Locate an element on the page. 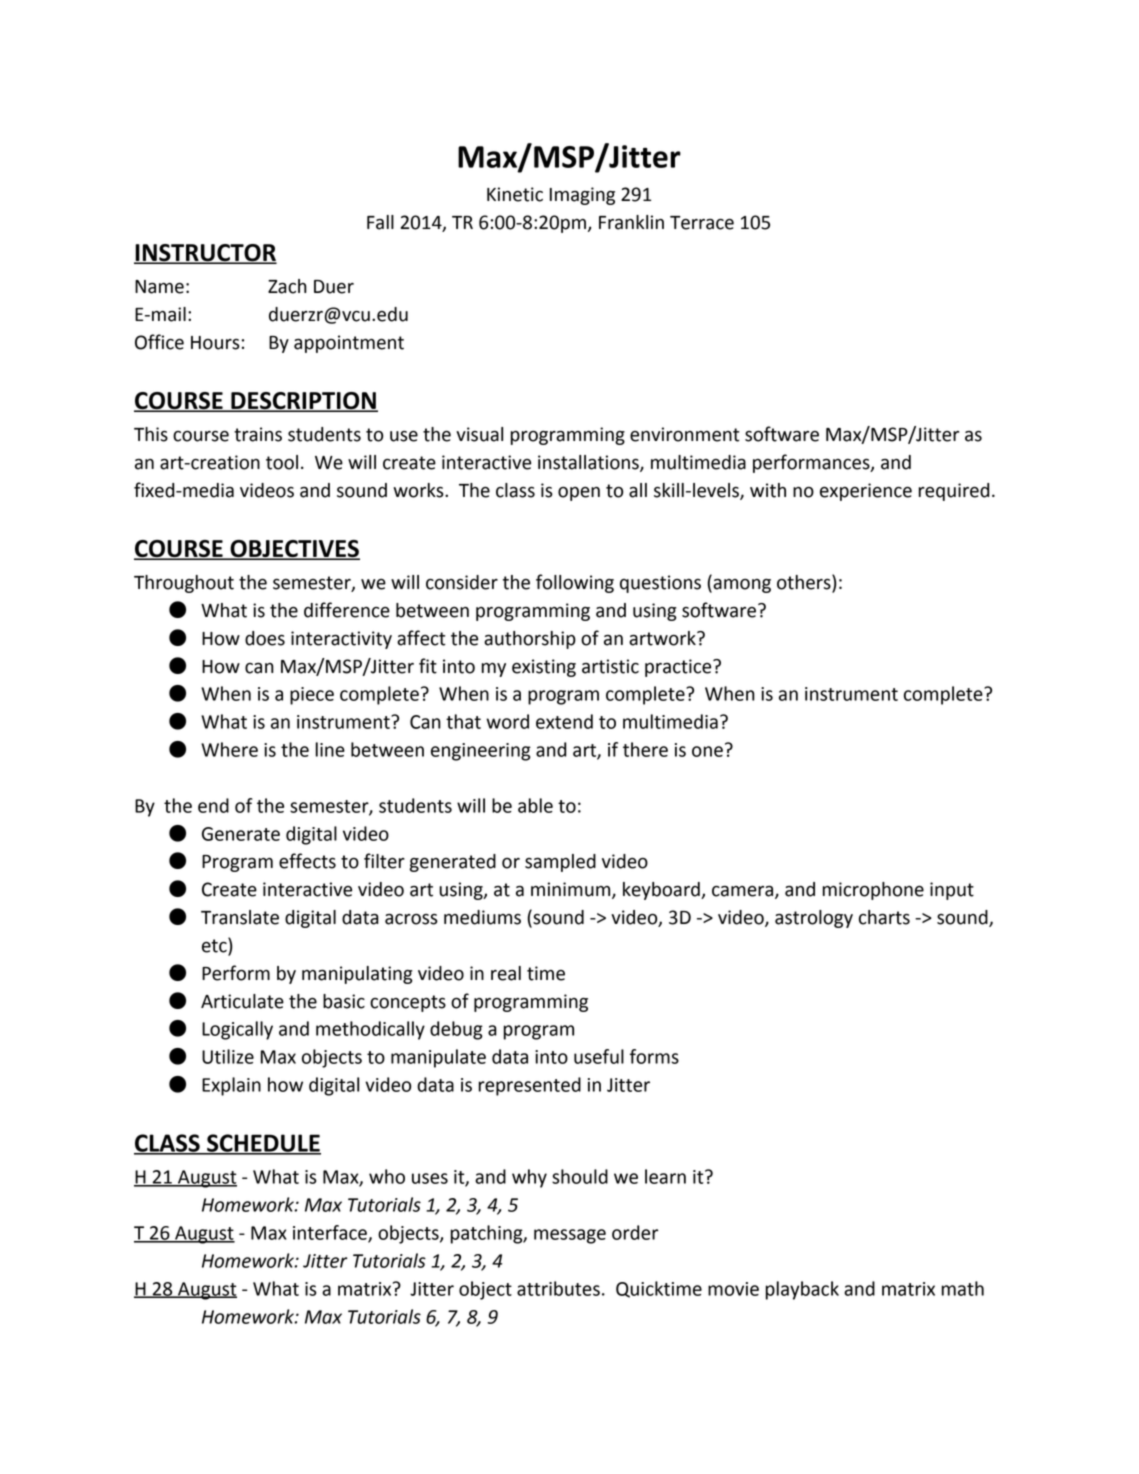 Image resolution: width=1139 pixels, height=1474 pixels. interface is located at coordinates (331, 1233).
